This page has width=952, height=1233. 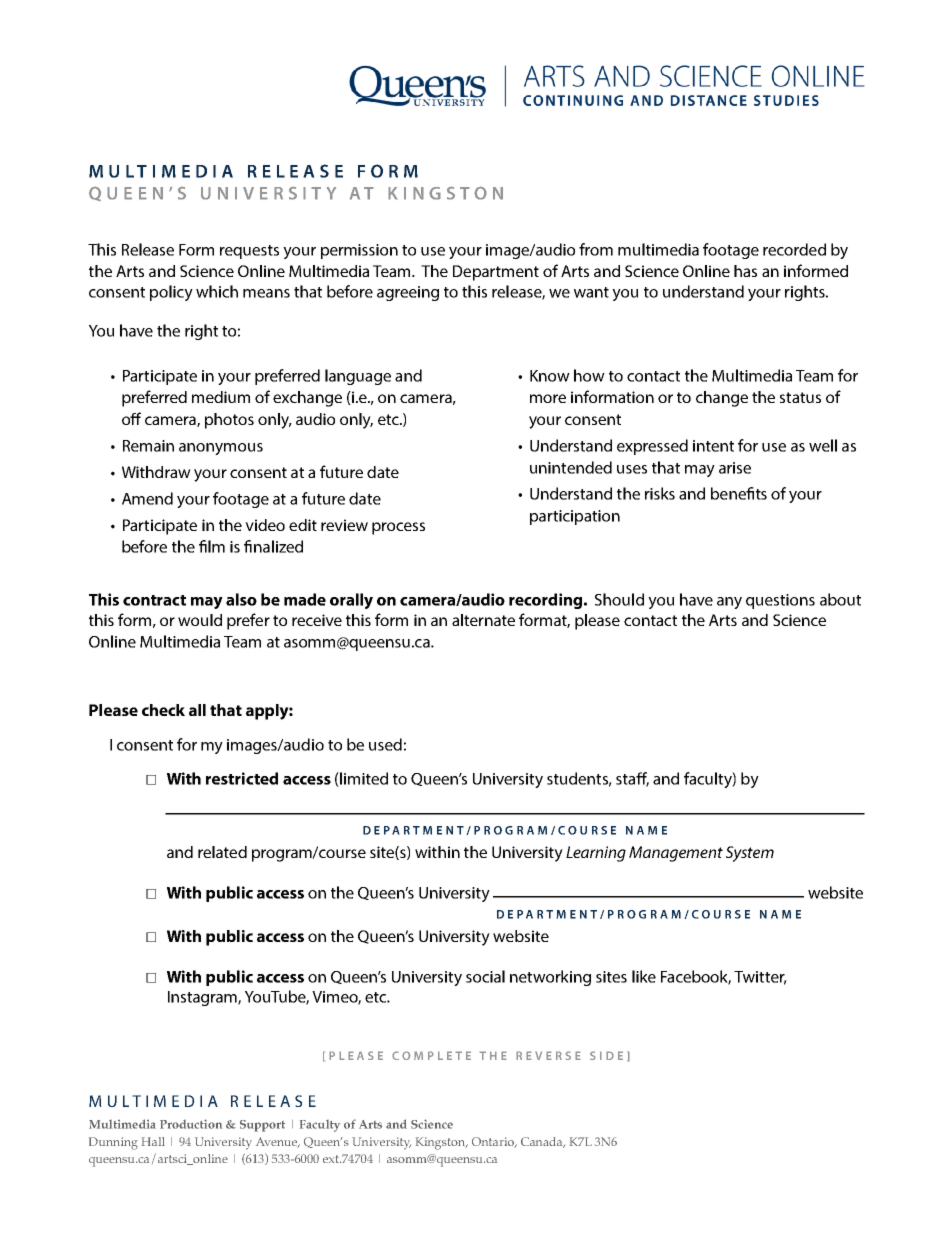 What do you see at coordinates (191, 1124) in the page?
I see `Production` at bounding box center [191, 1124].
